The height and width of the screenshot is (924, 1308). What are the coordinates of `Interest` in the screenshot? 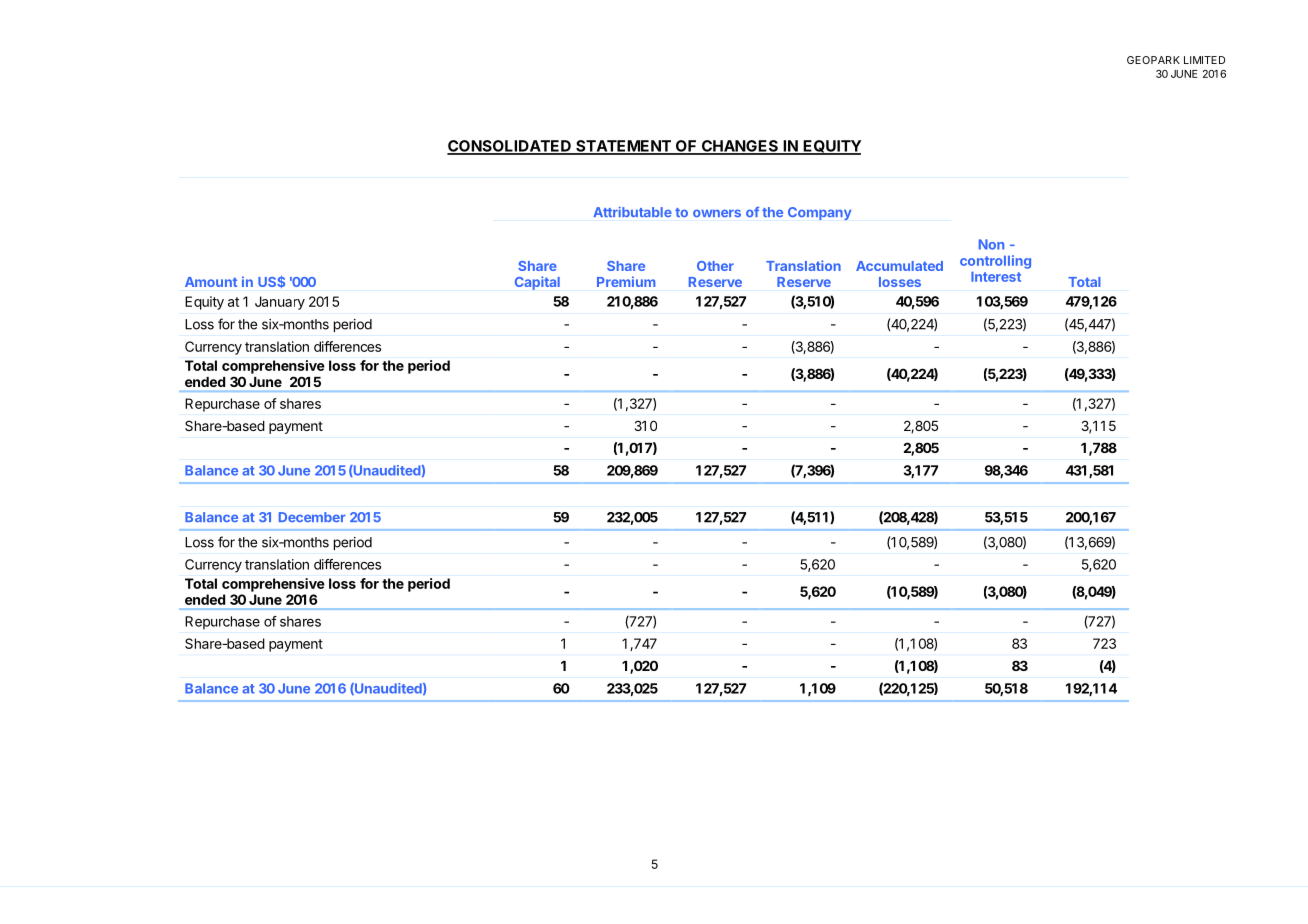 It's located at (996, 277).
